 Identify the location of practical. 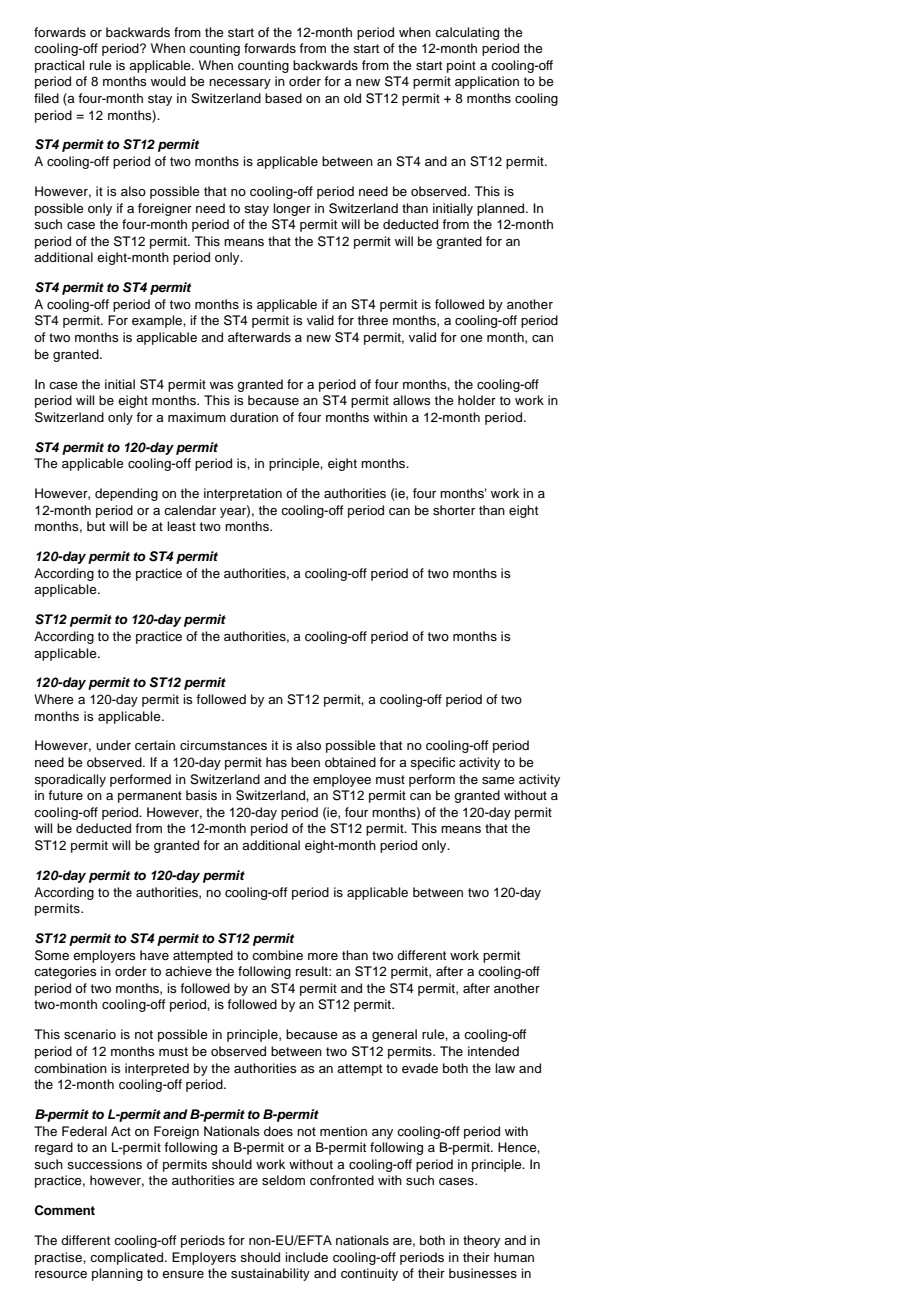
(59, 66).
